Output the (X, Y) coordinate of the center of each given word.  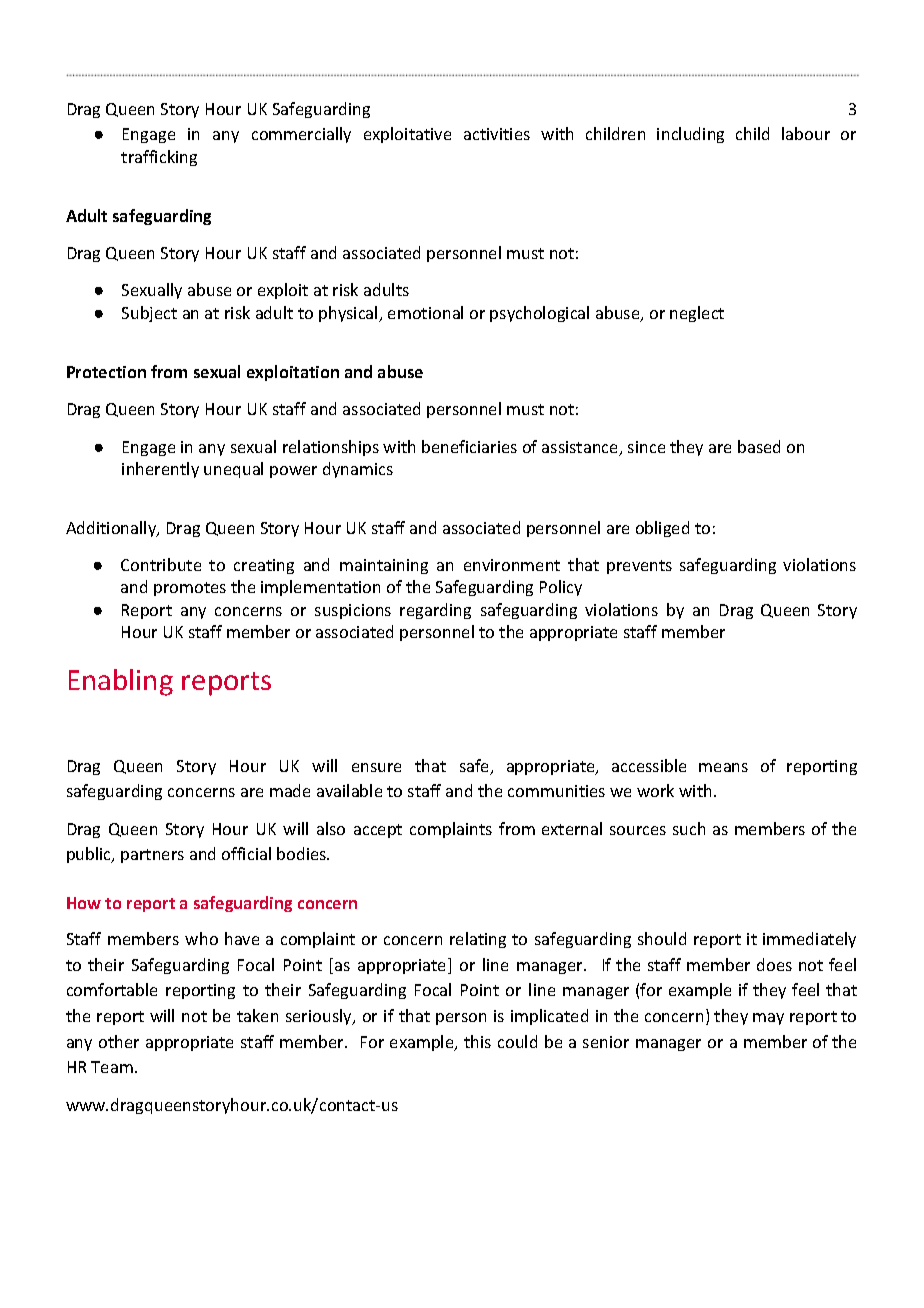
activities (497, 134)
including (690, 135)
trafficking (159, 158)
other (119, 1041)
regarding (435, 611)
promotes (190, 589)
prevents (639, 567)
